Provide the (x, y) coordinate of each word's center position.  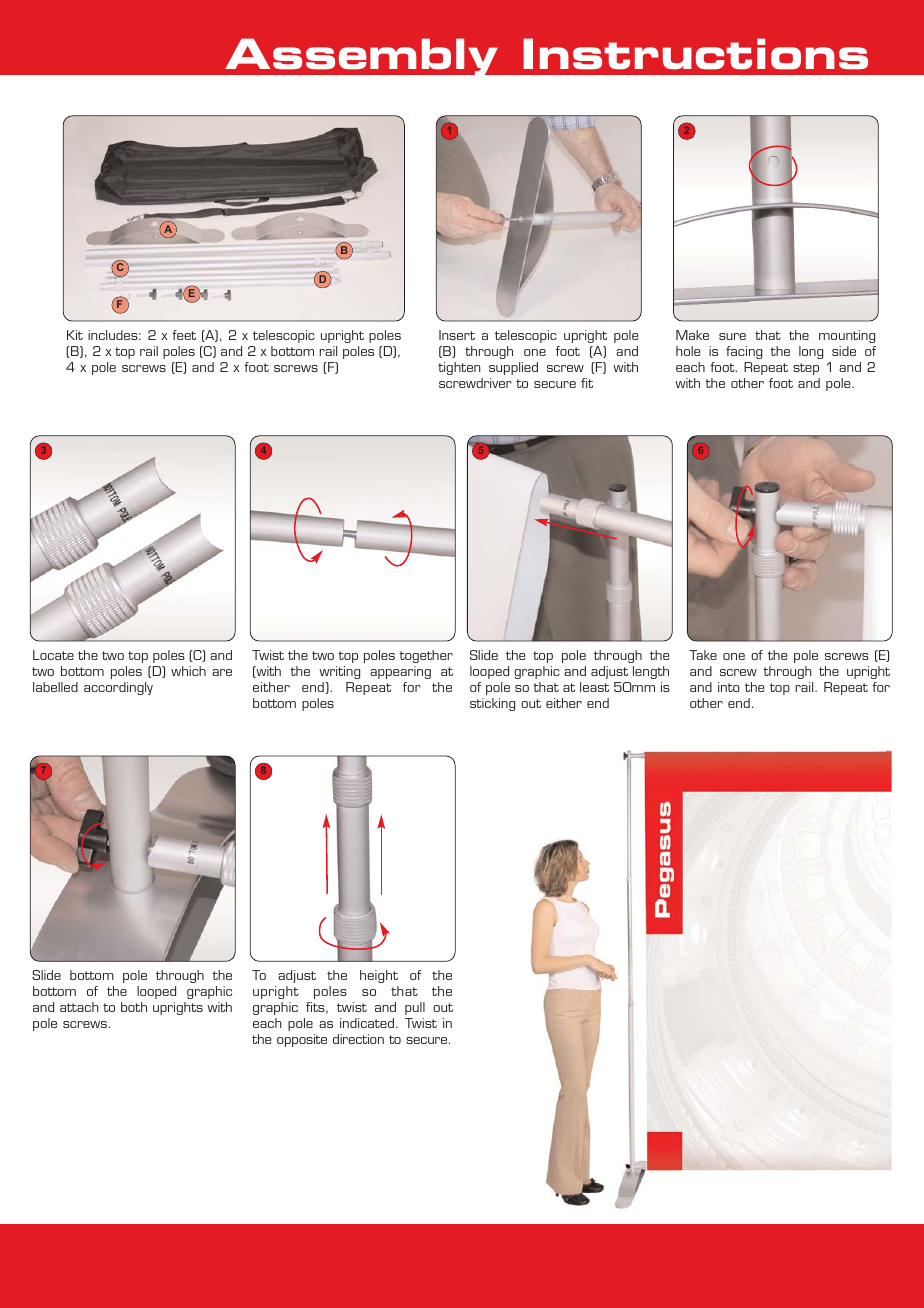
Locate (53, 655)
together (426, 656)
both (134, 1007)
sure (732, 336)
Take (703, 655)
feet (184, 335)
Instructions (695, 54)
